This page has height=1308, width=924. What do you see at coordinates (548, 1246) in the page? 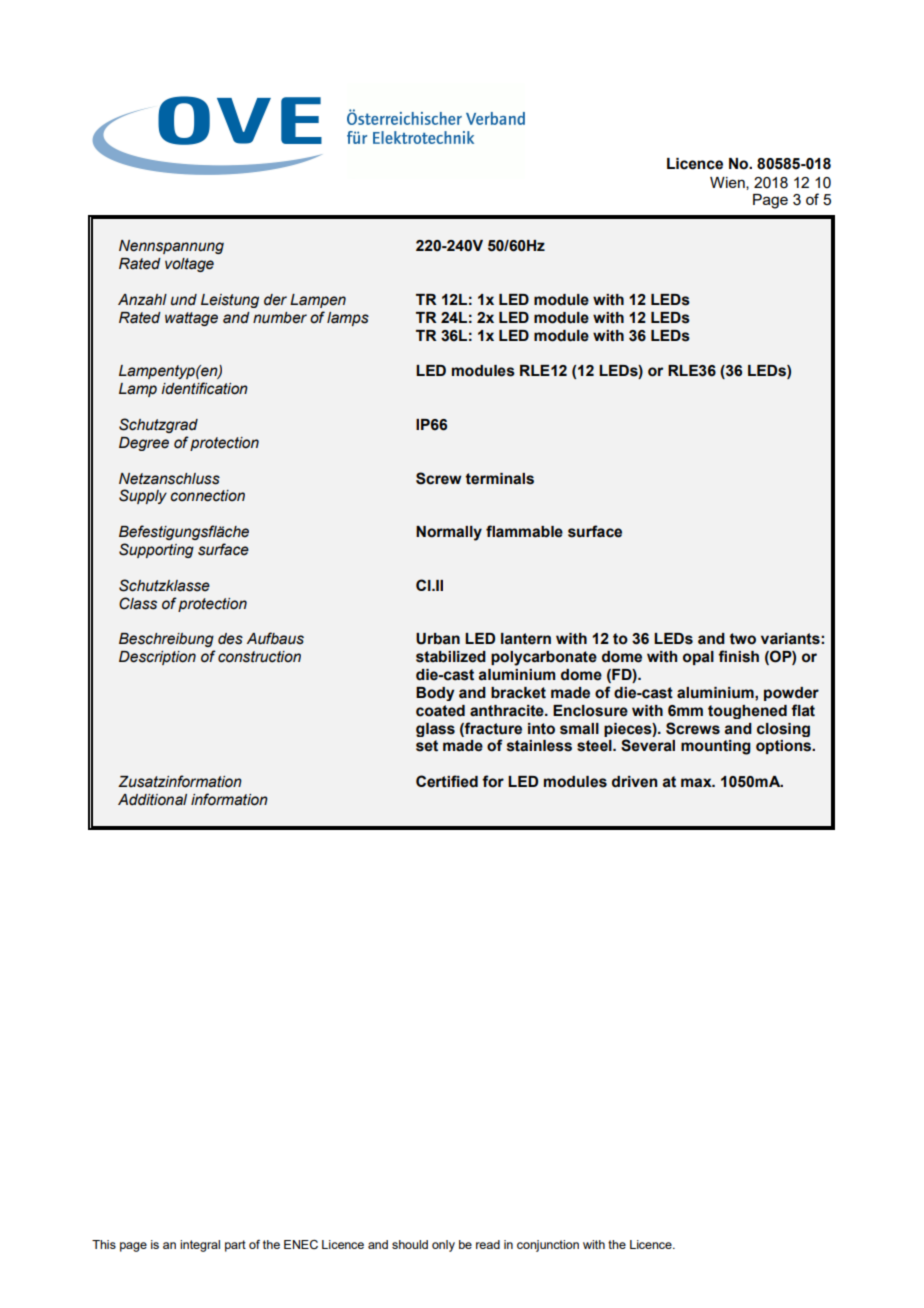
I see `conjunction` at bounding box center [548, 1246].
